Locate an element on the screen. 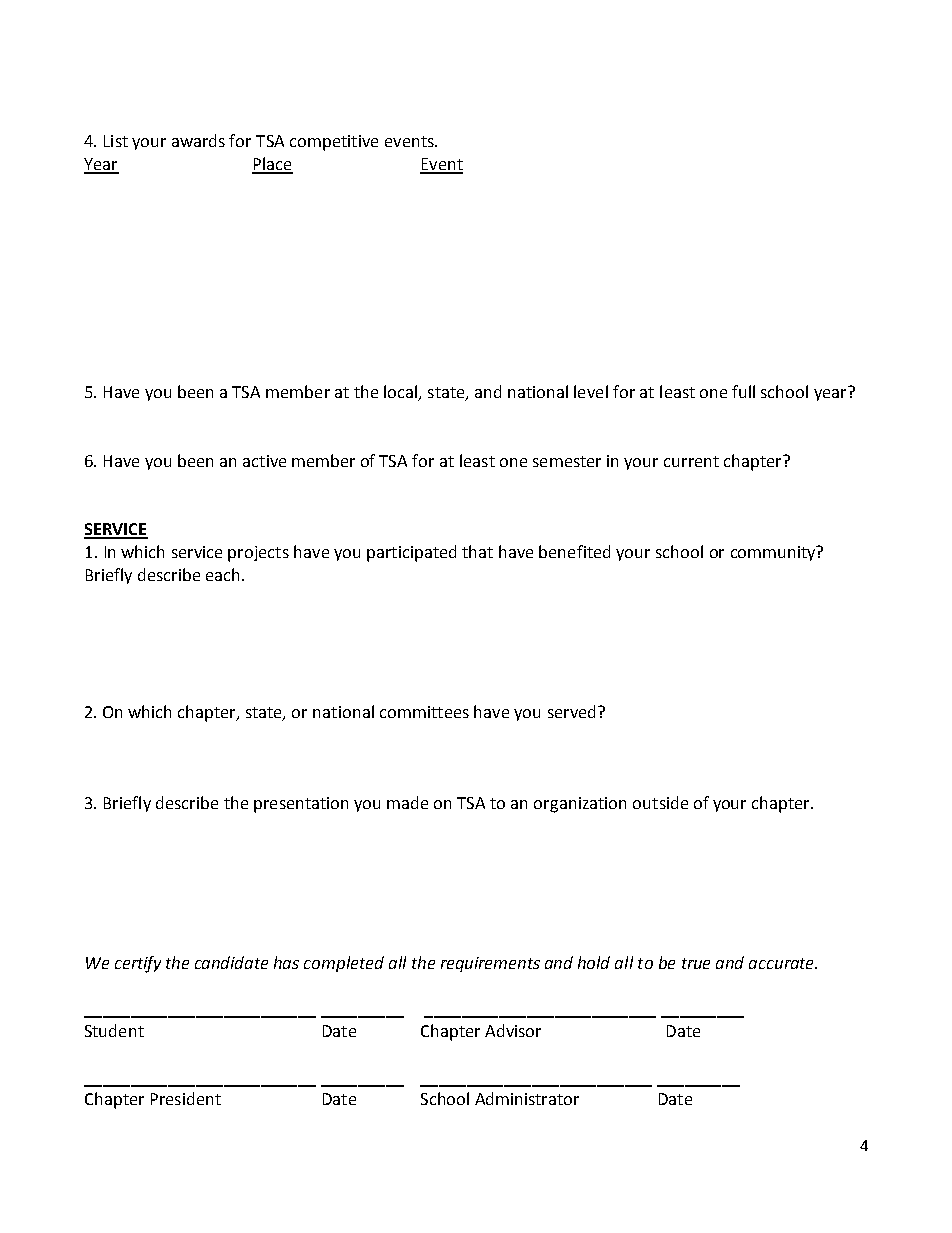  full is located at coordinates (743, 391).
